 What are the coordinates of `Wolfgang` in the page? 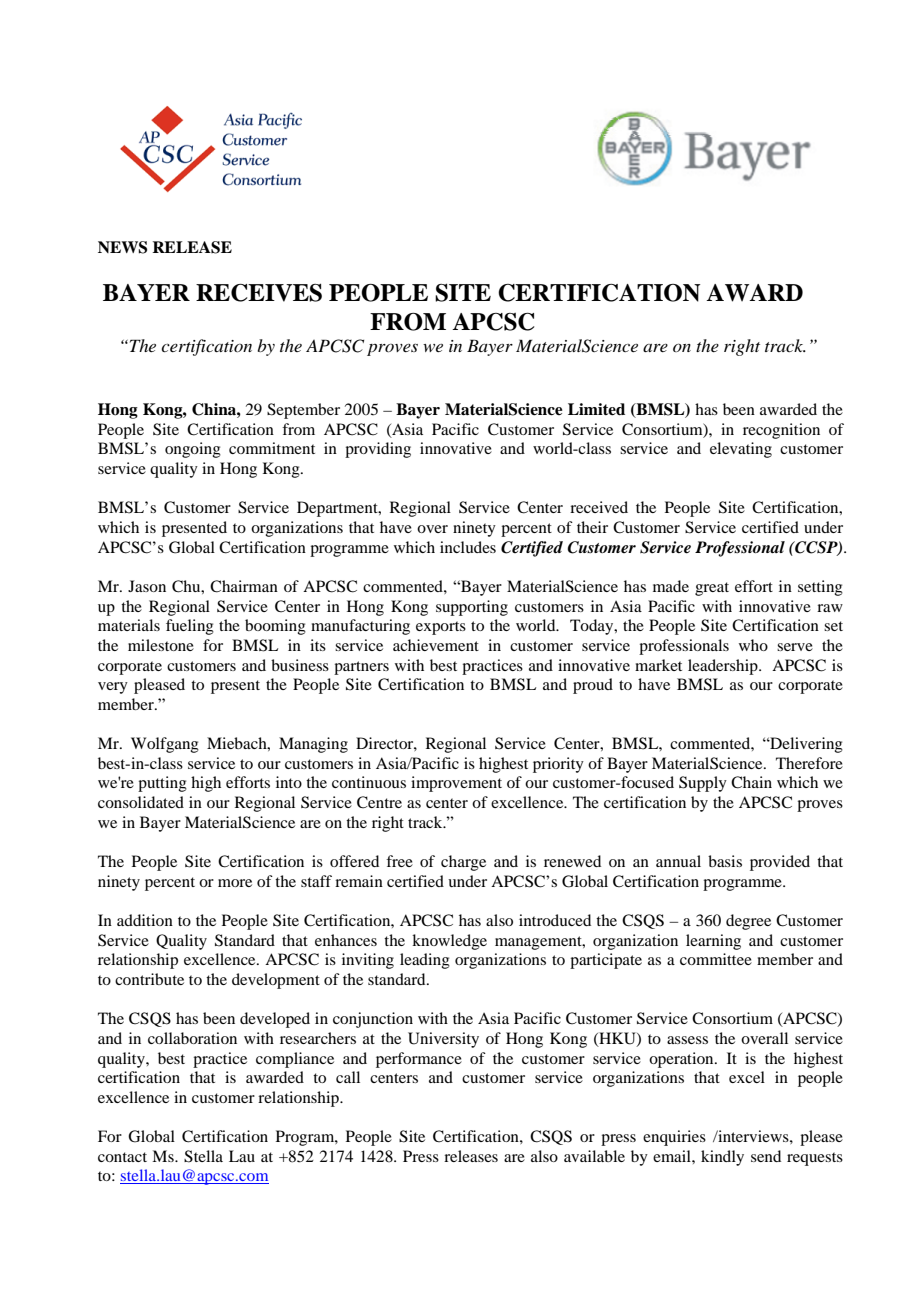 It's located at (165, 745).
